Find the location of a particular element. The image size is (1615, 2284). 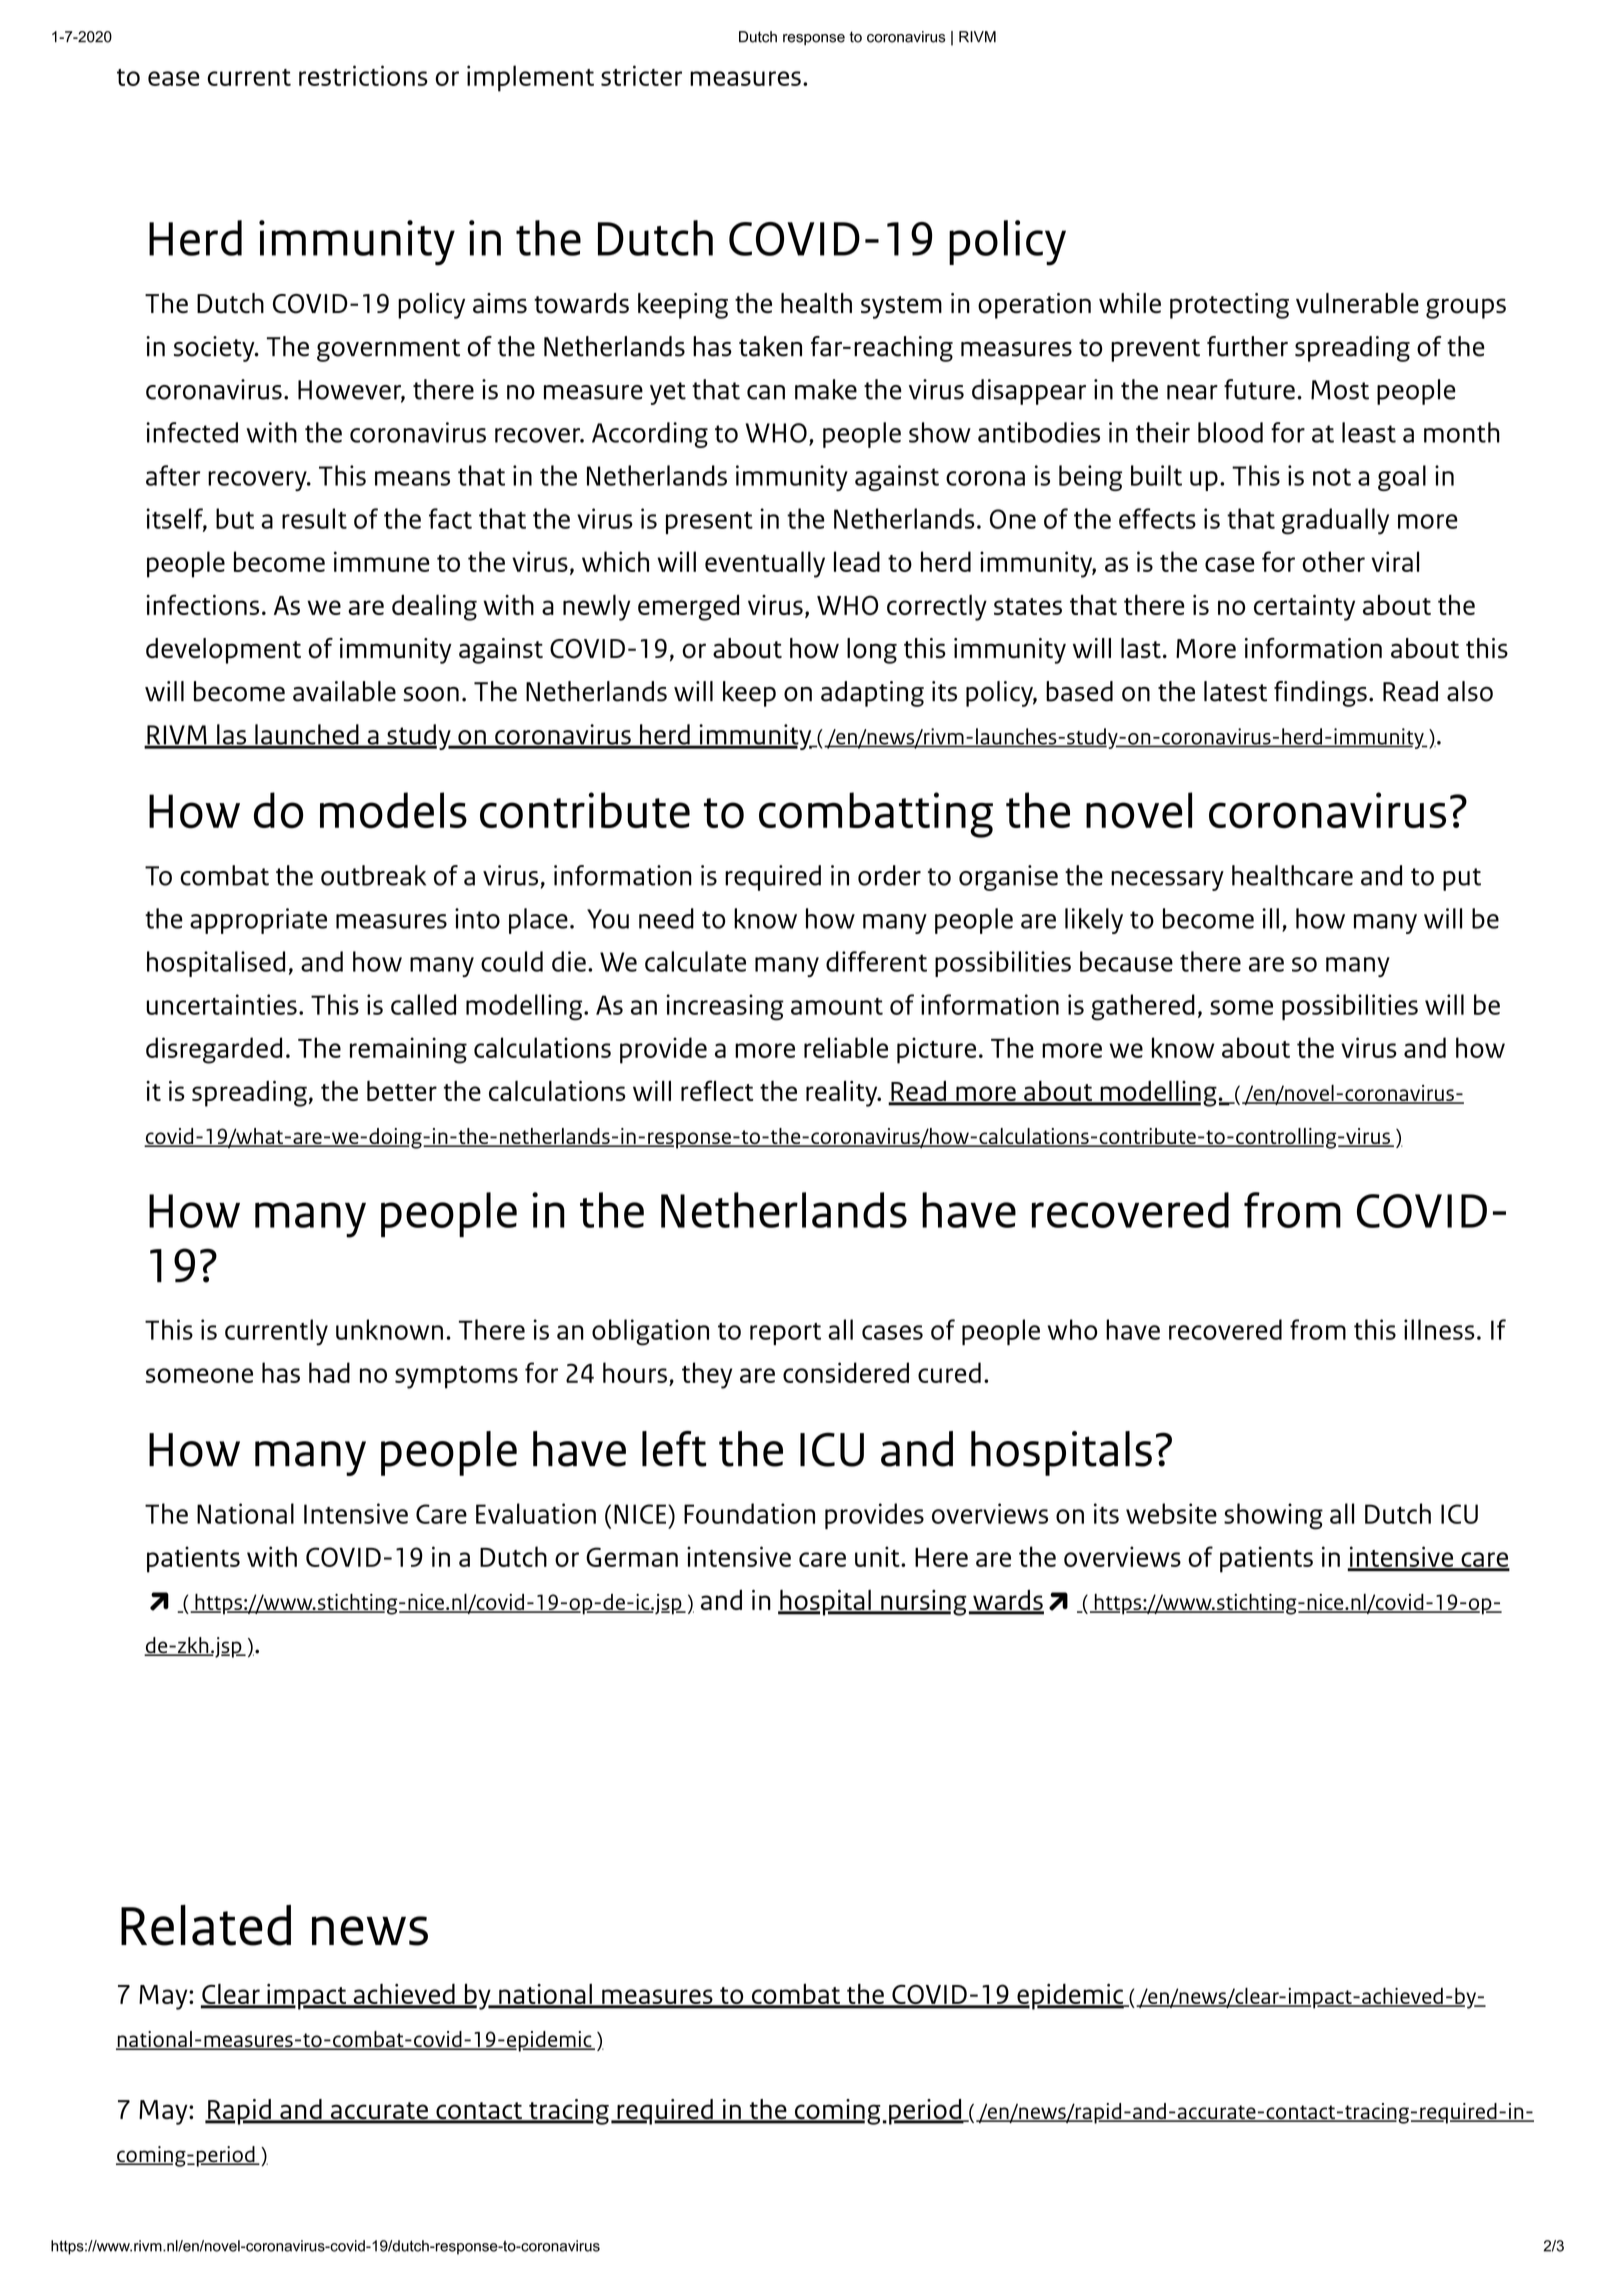

illness is located at coordinates (1439, 1329).
